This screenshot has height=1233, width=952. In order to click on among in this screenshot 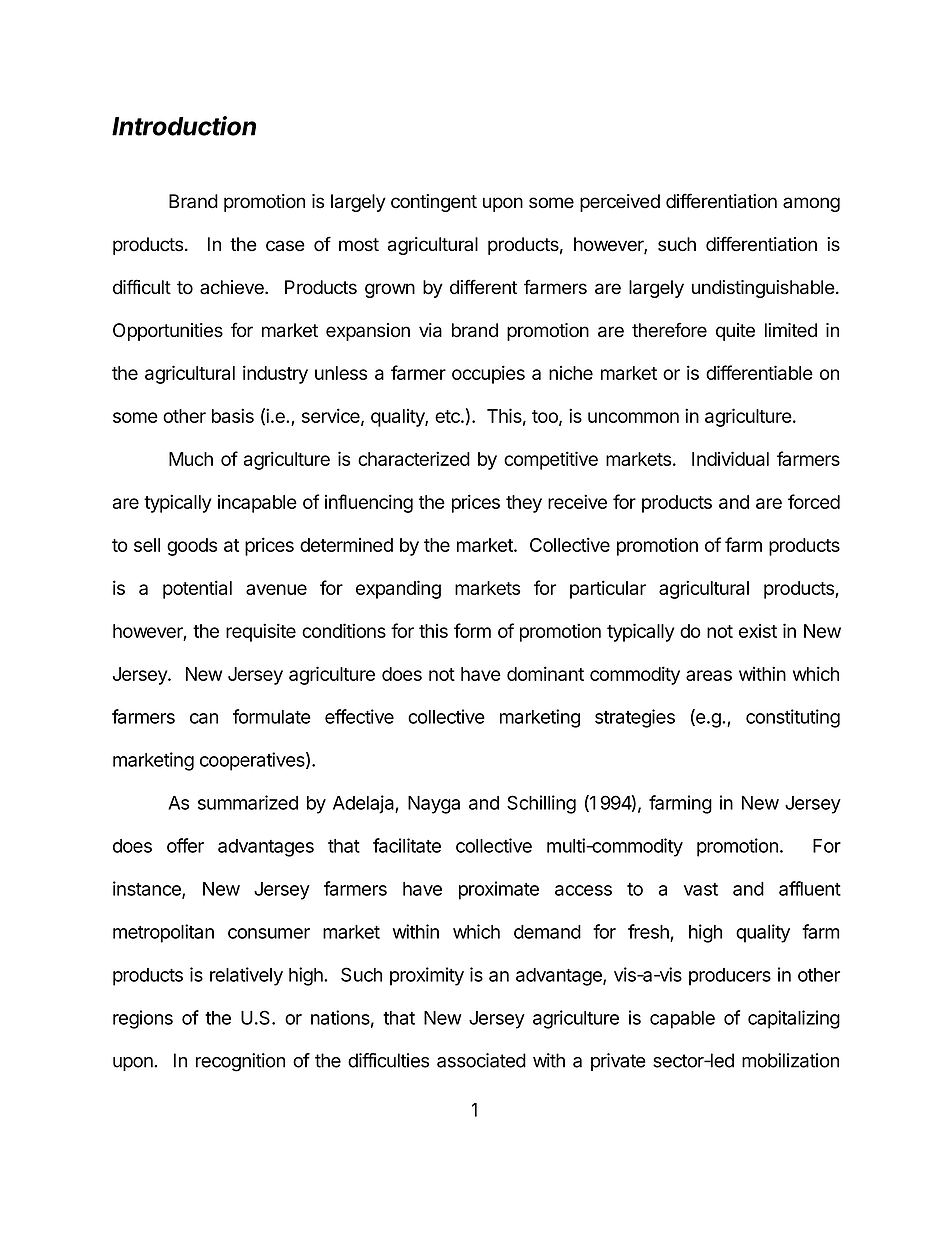, I will do `click(811, 204)`.
